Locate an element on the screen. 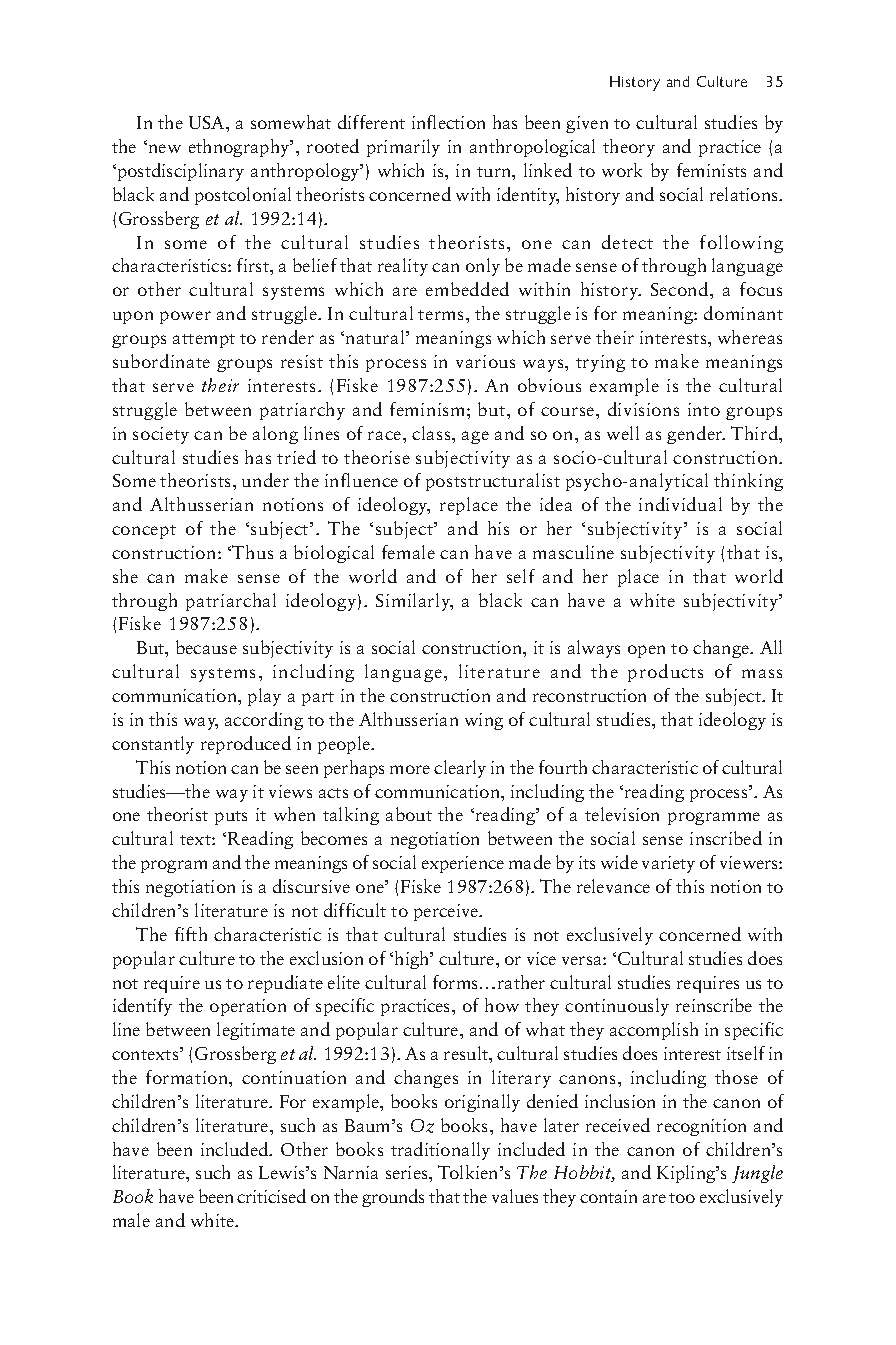  new is located at coordinates (165, 148).
